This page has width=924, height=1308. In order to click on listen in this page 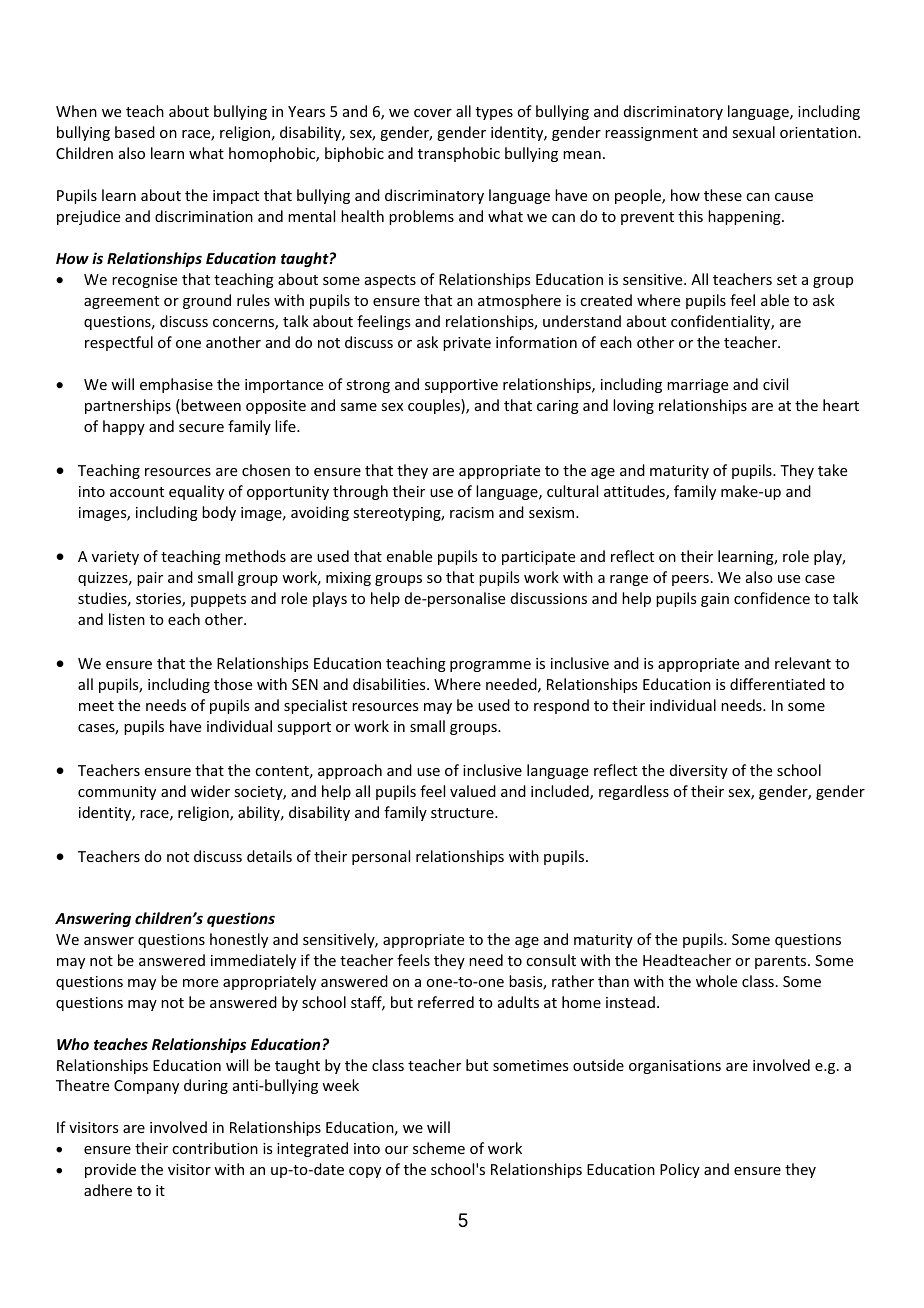, I will do `click(127, 619)`.
